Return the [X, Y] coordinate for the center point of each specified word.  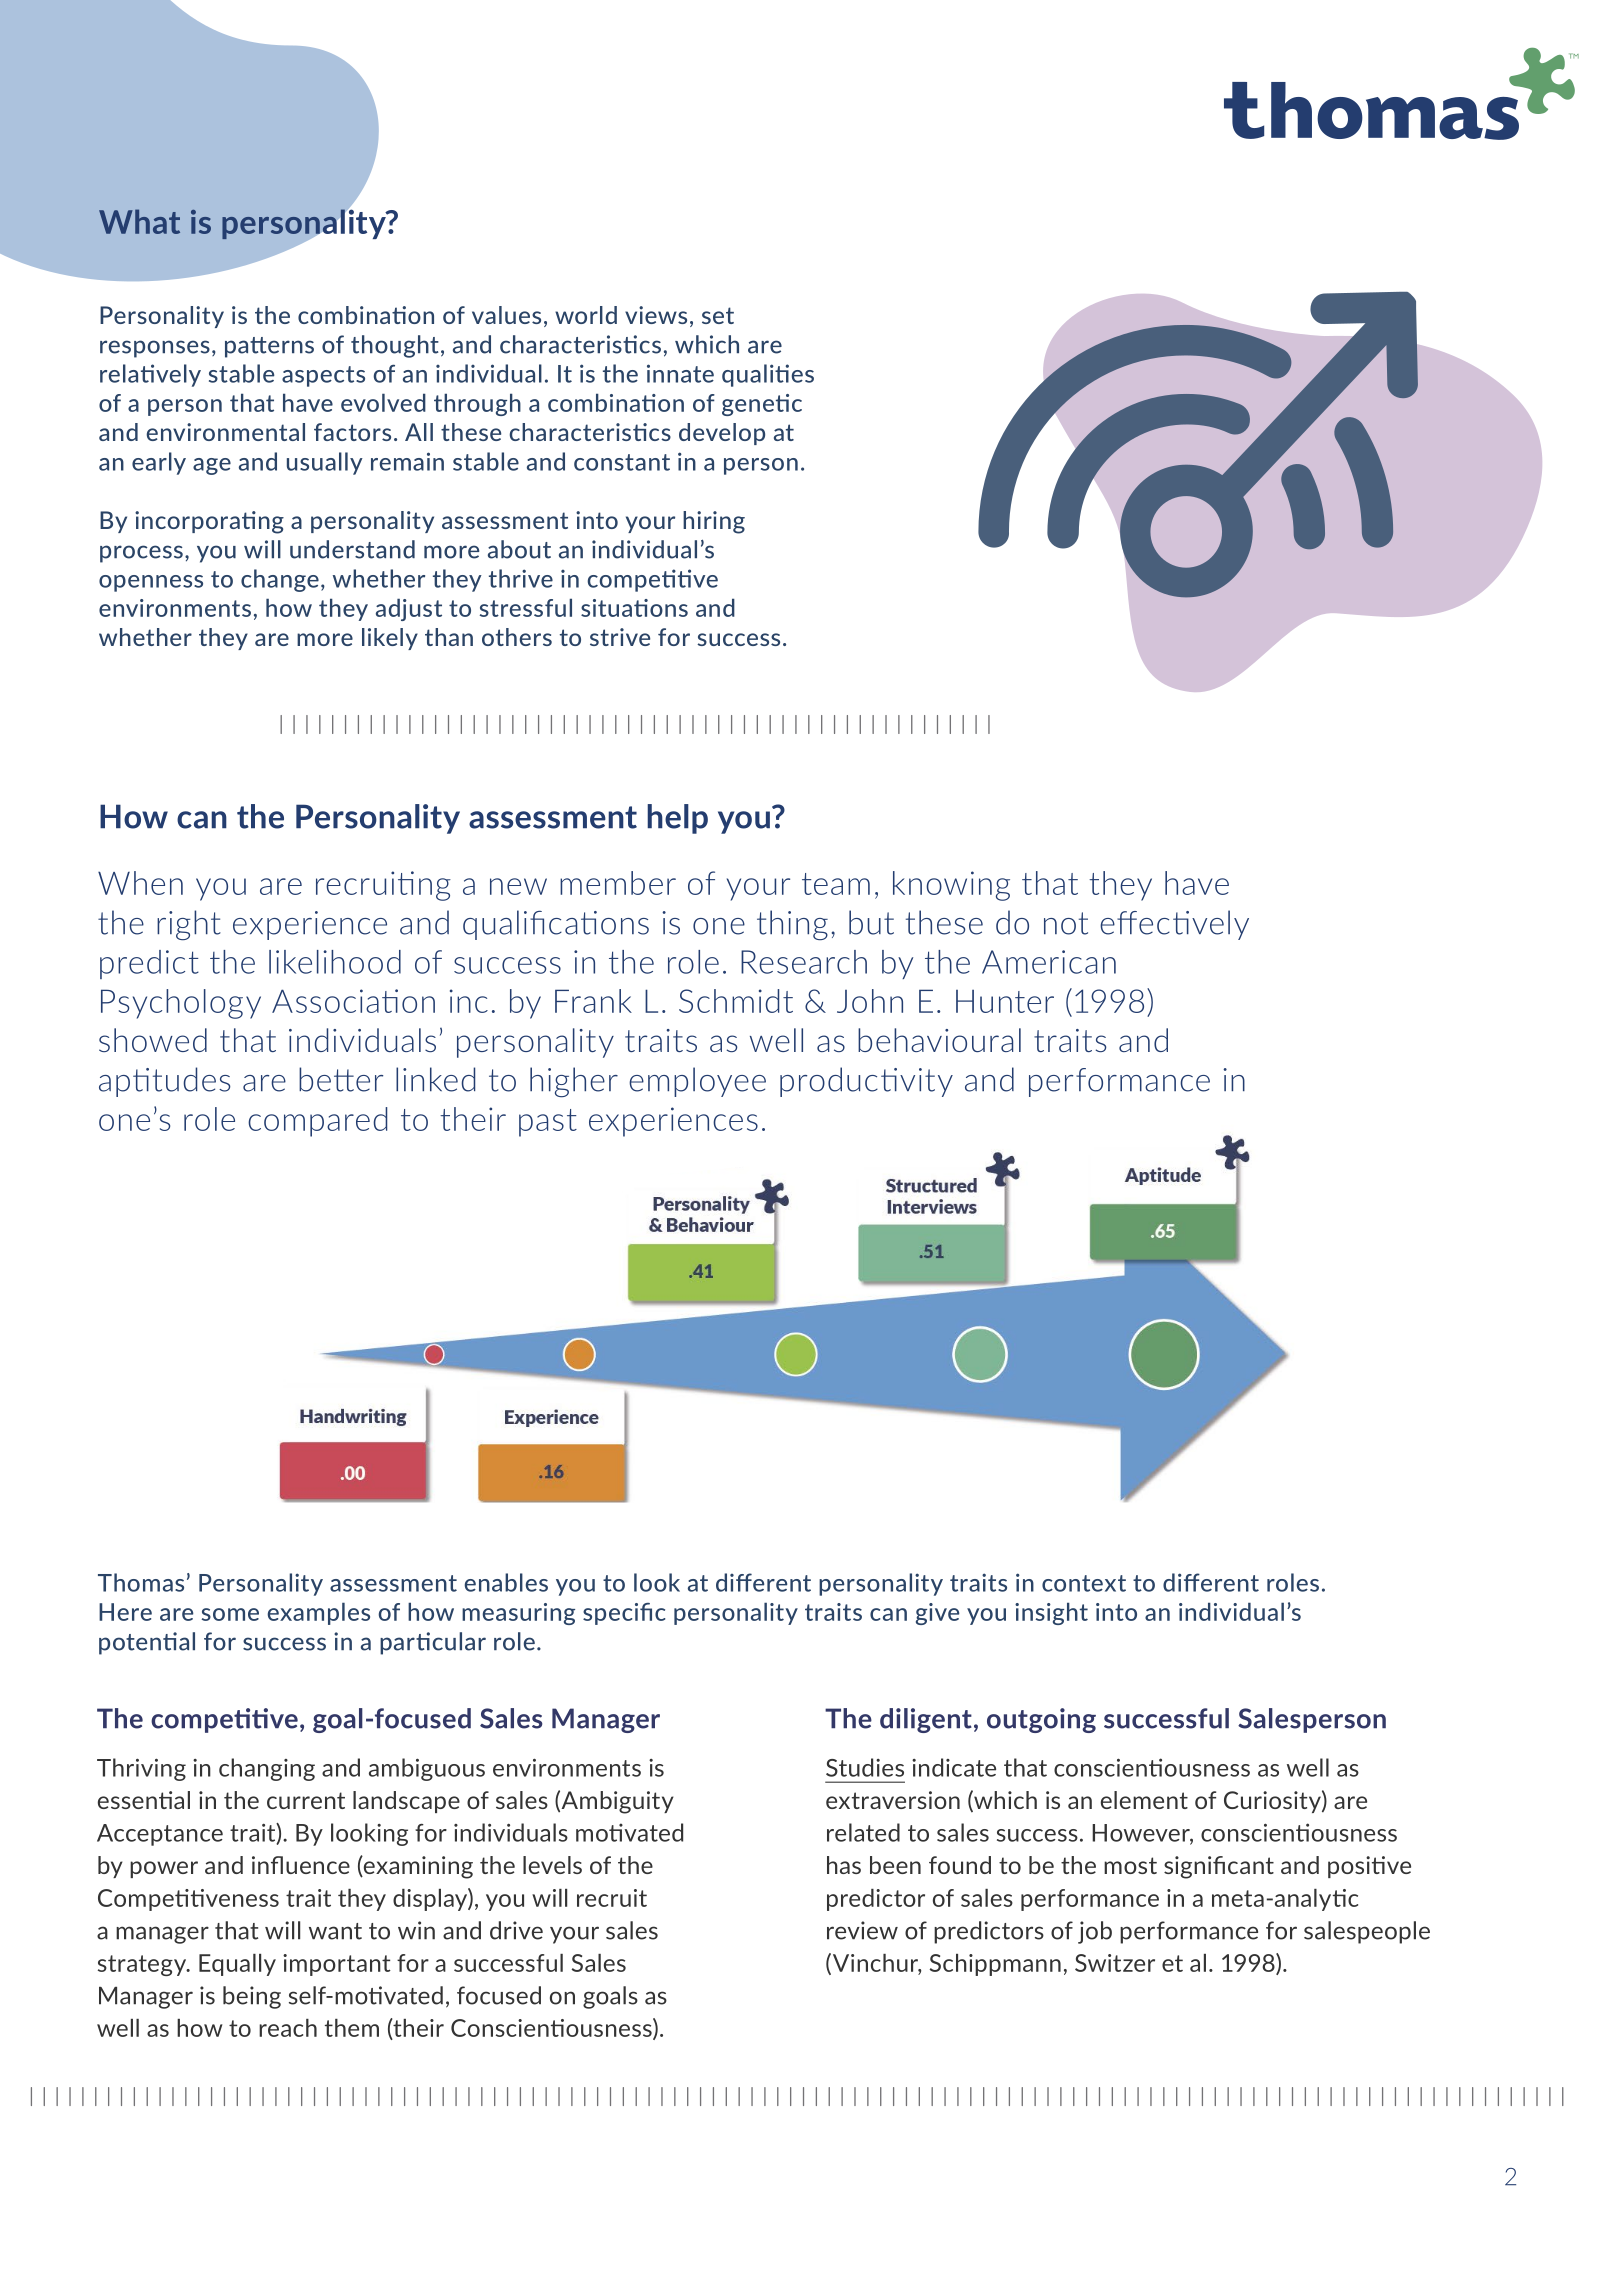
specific [624, 1614]
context [1084, 1583]
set [718, 315]
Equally [237, 1965]
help [677, 819]
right [189, 925]
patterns [269, 347]
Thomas [141, 1582]
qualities [768, 375]
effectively [1174, 925]
